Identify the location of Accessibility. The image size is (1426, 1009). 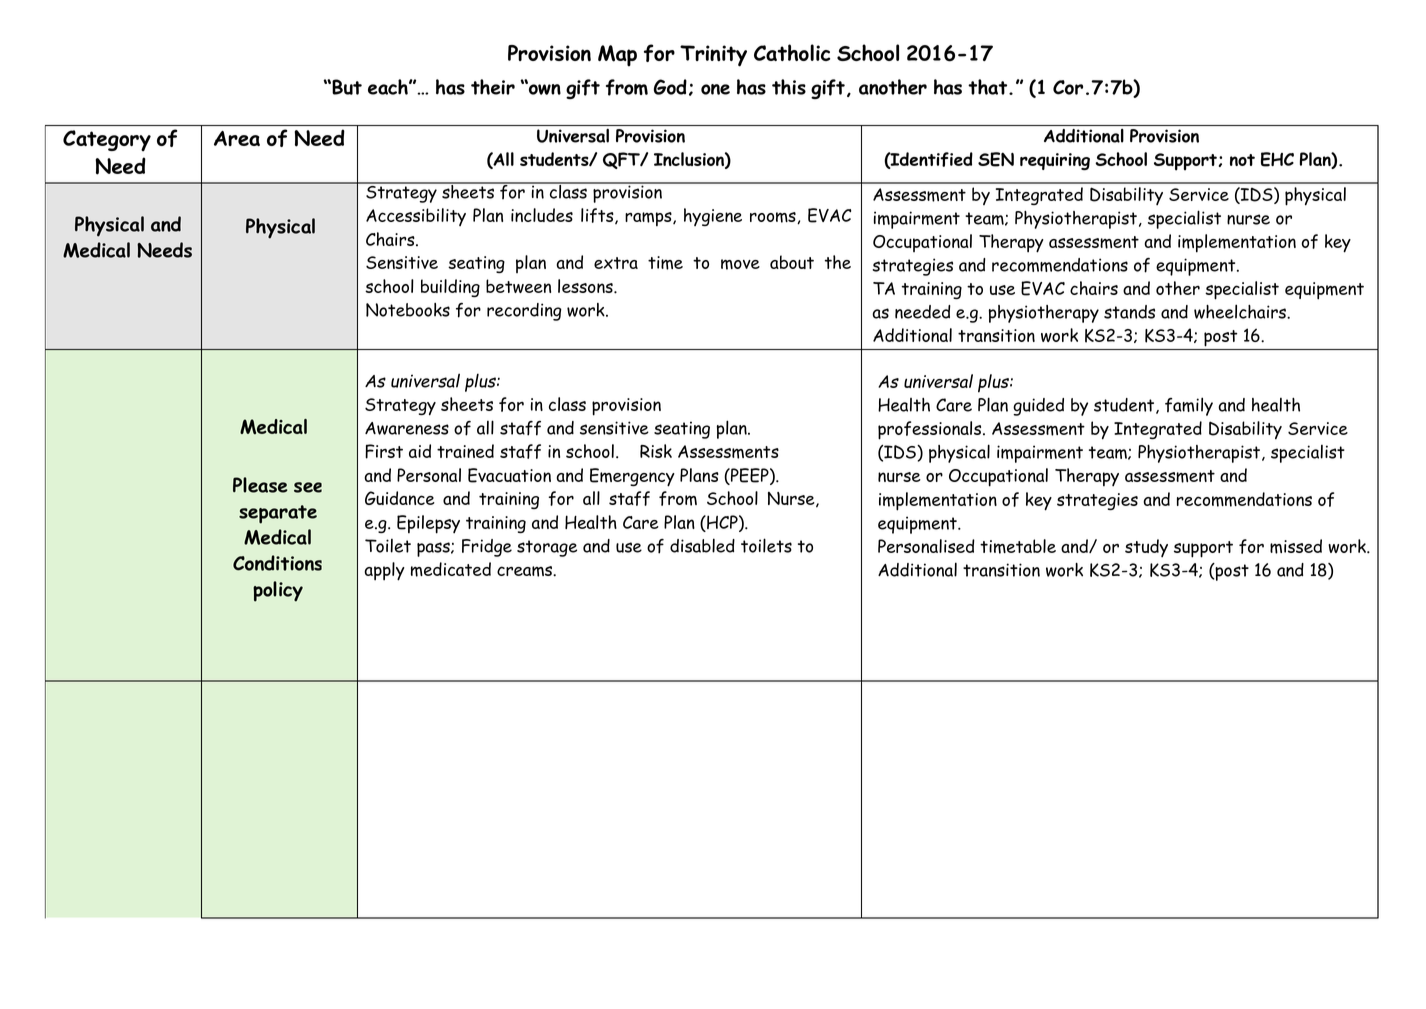
(416, 217).
